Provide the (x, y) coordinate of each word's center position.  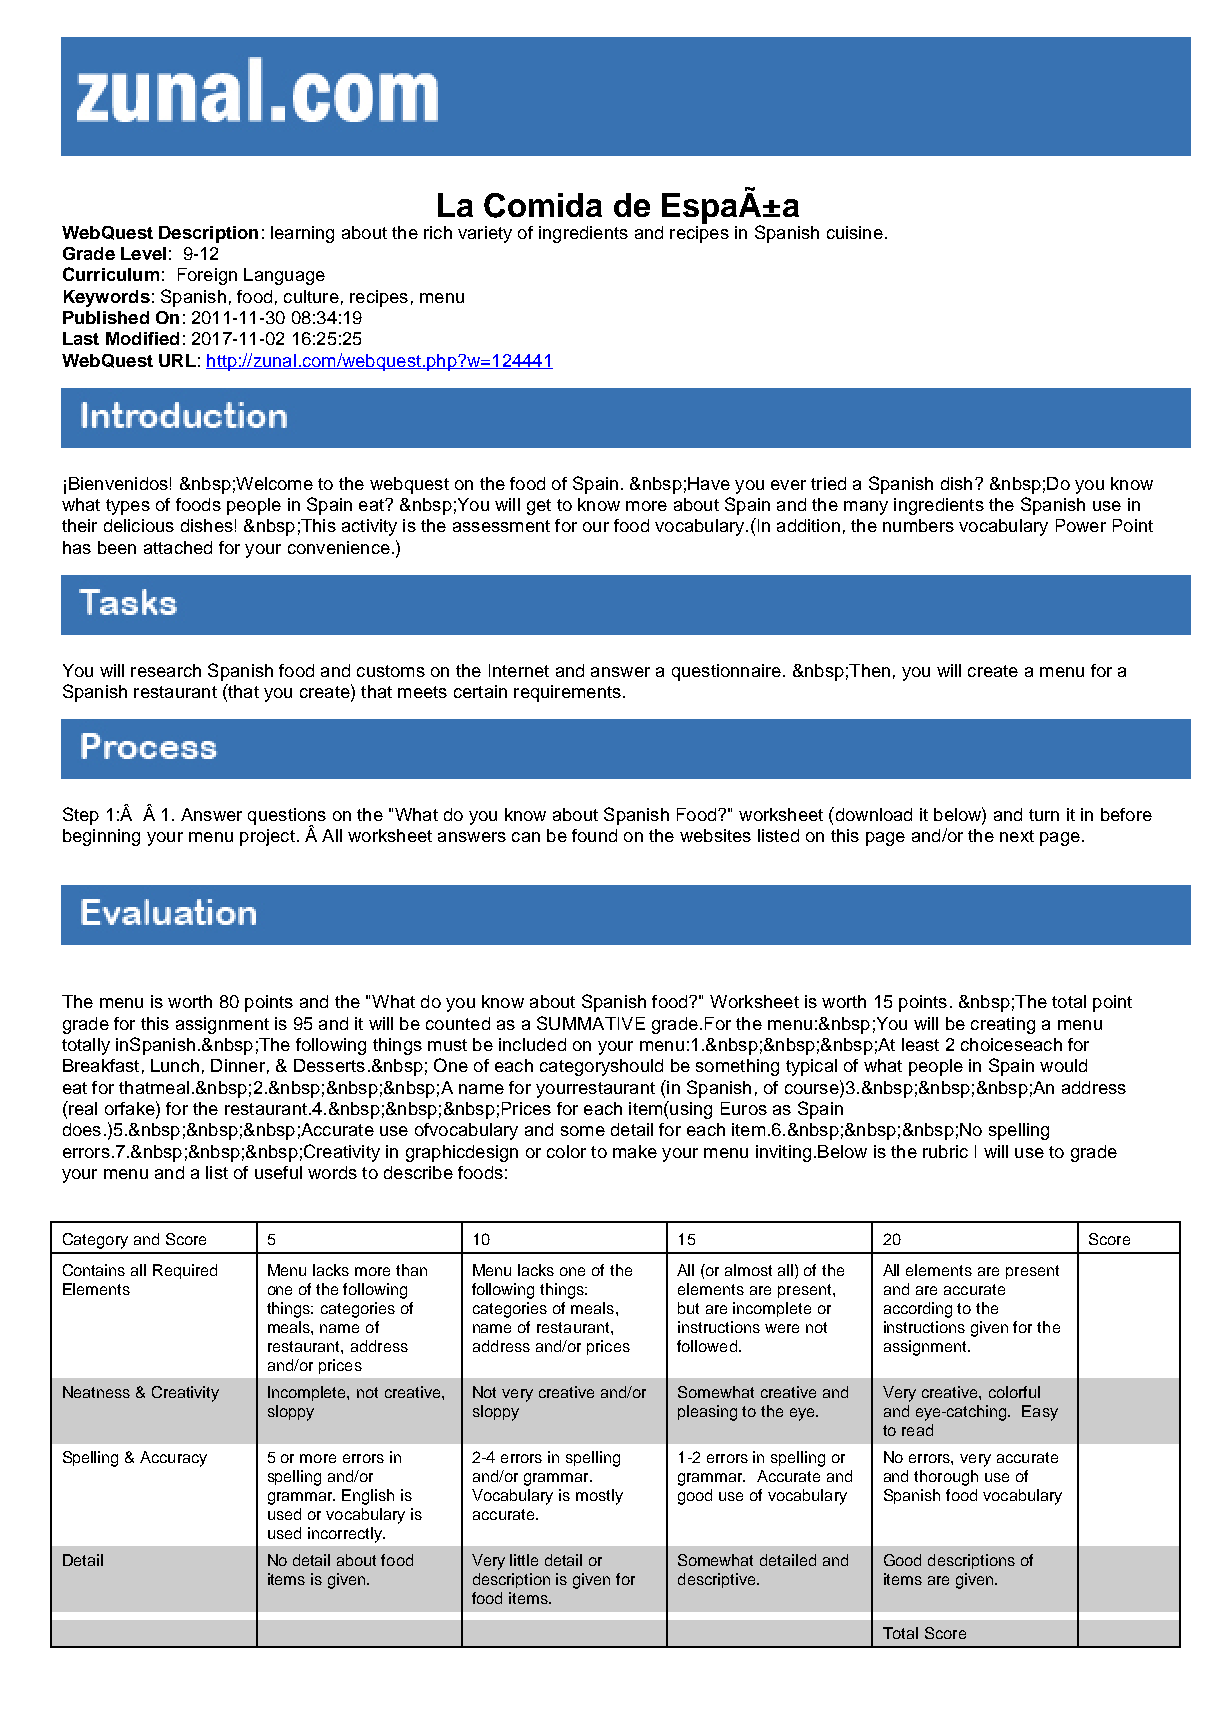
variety (485, 234)
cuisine (855, 232)
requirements (567, 693)
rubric (945, 1151)
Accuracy (173, 1459)
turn (1044, 815)
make (635, 1151)
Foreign (207, 276)
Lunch (175, 1065)
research (166, 670)
